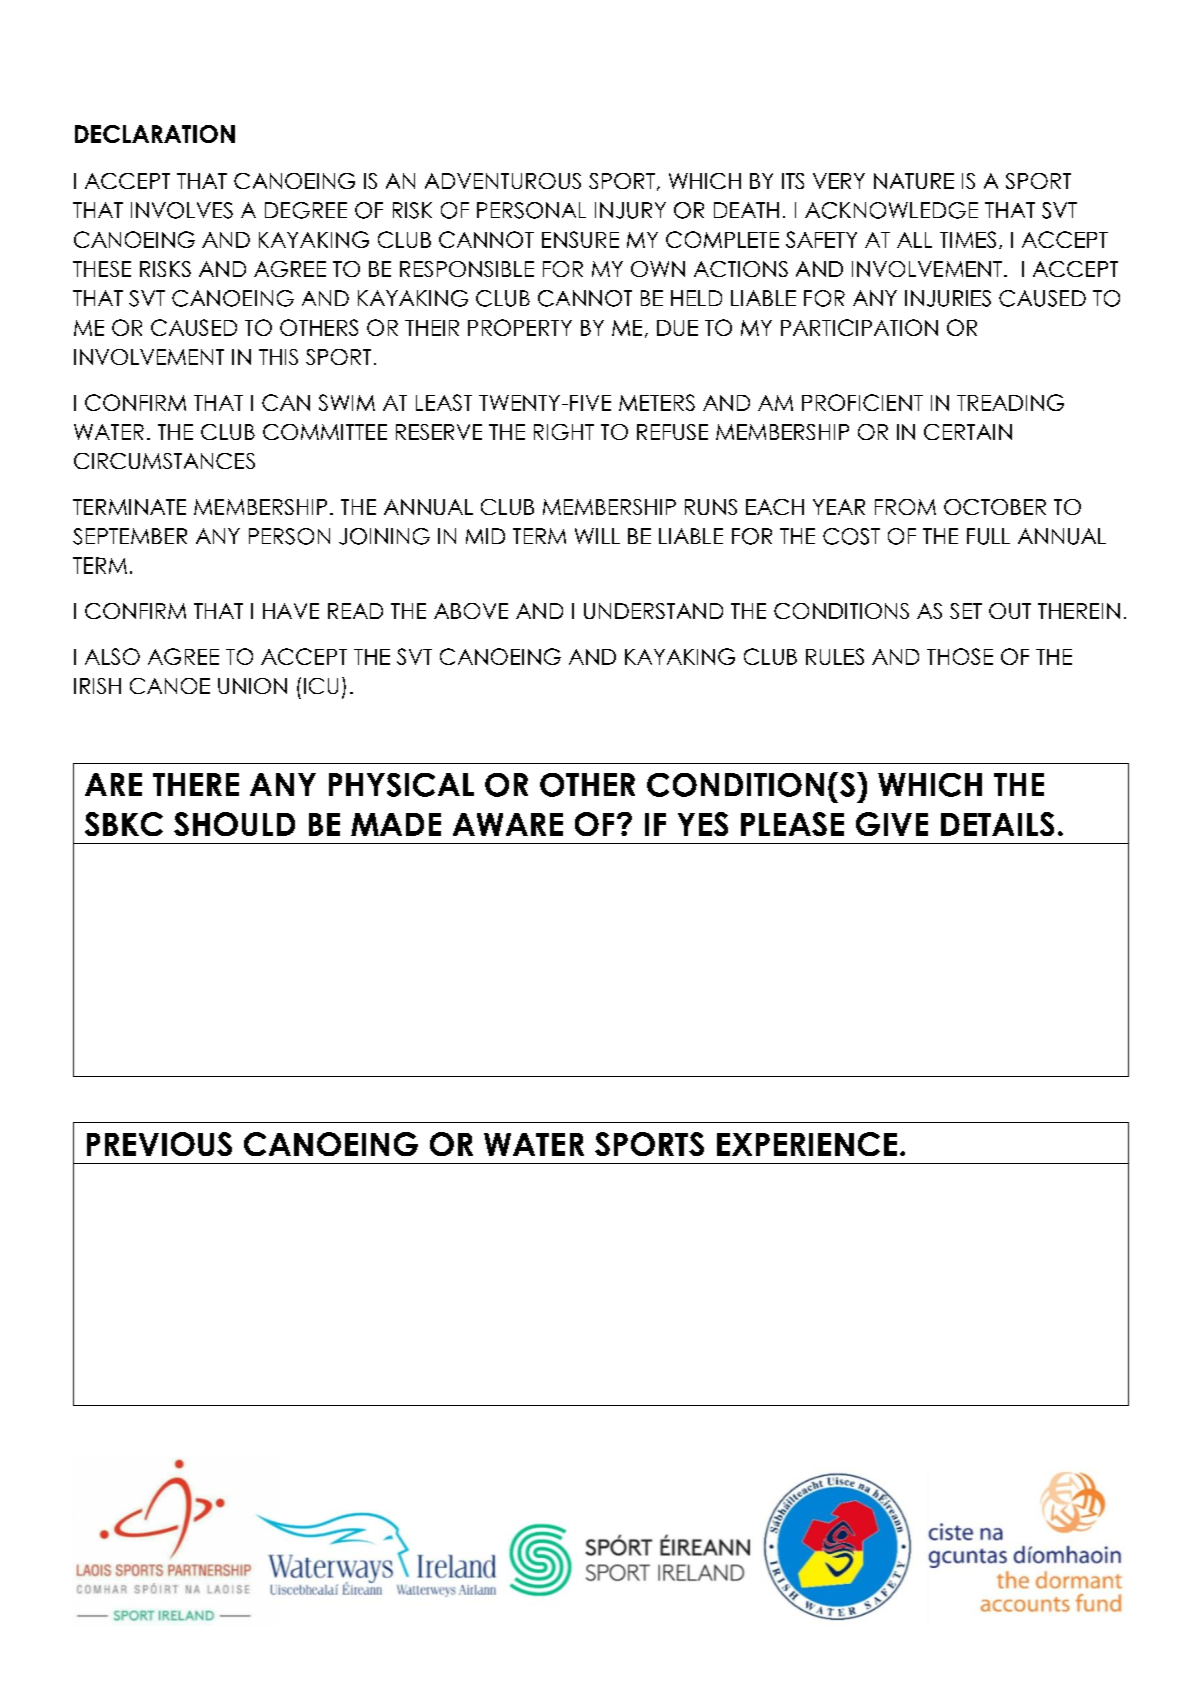 This image has width=1201, height=1699. I want to click on PREVIOUS, so click(159, 1144).
